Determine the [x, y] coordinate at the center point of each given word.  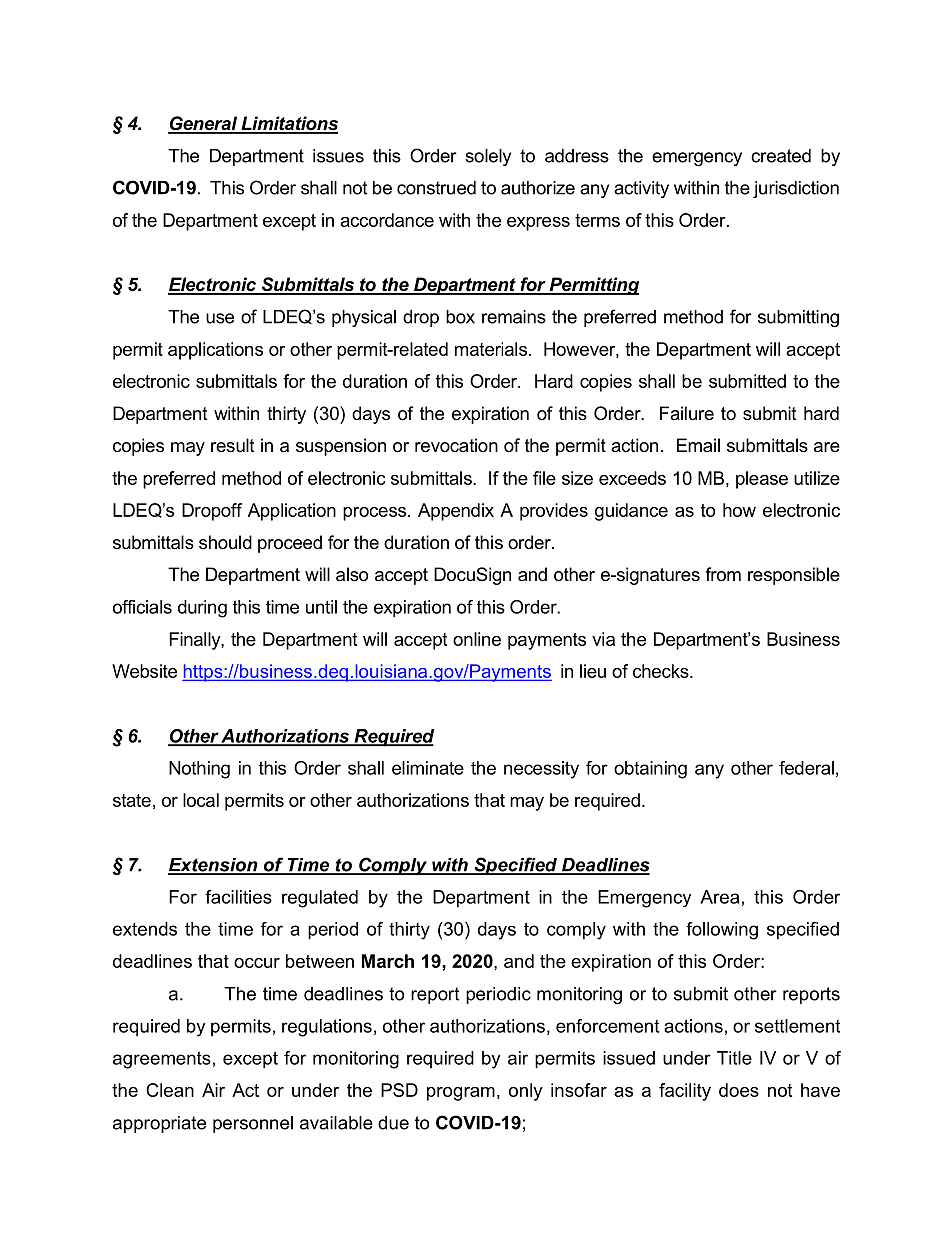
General [204, 124]
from [723, 574]
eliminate [428, 768]
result [233, 445]
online [477, 639]
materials [491, 349]
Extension [214, 866]
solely [488, 157]
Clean [170, 1090]
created [781, 156]
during [202, 609]
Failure [687, 413]
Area [719, 897]
